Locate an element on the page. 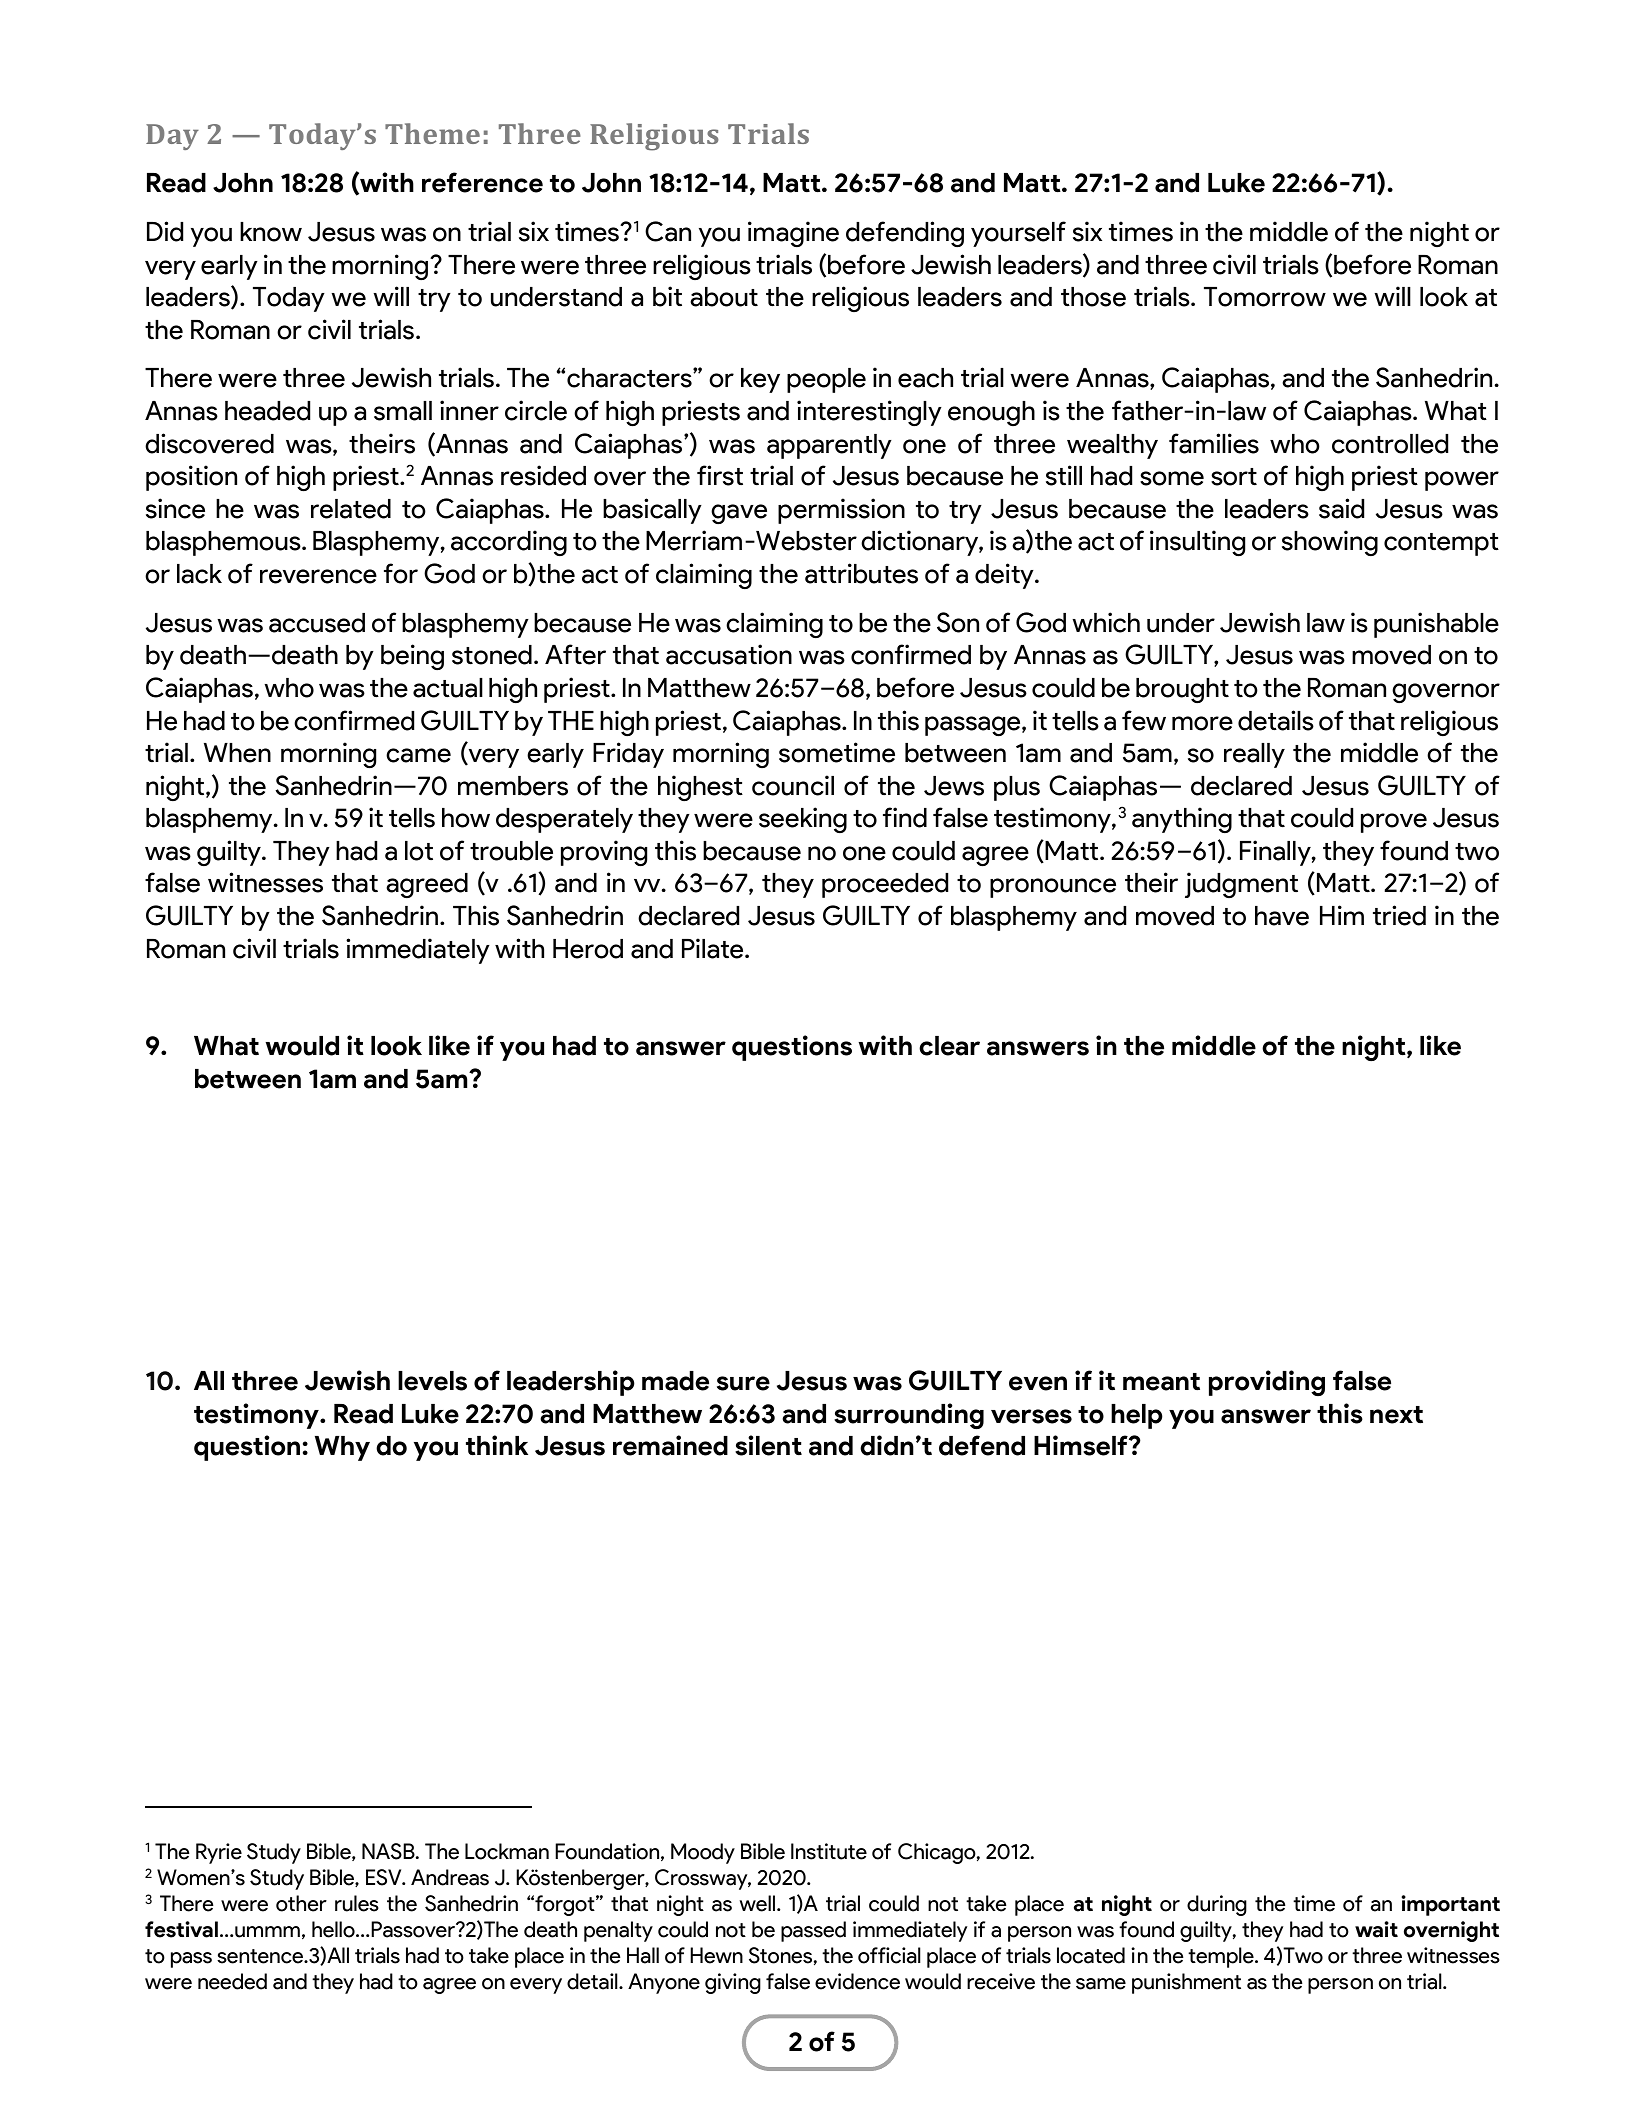  levels is located at coordinates (432, 1381).
